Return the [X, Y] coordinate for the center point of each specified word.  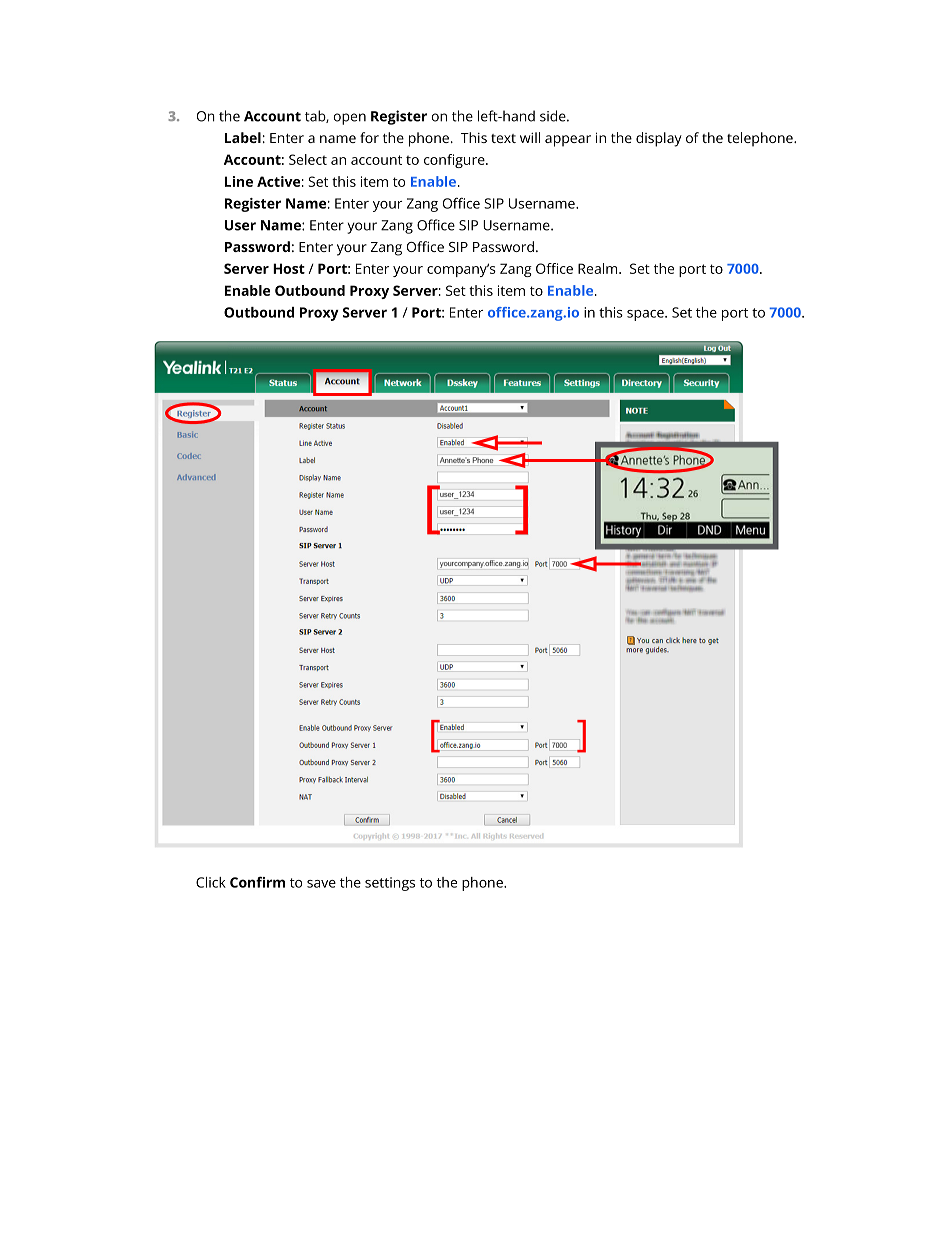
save [321, 884]
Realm [599, 268]
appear [568, 141]
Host [289, 268]
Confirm [257, 882]
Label [243, 137]
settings [390, 884]
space [646, 315]
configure [455, 161]
